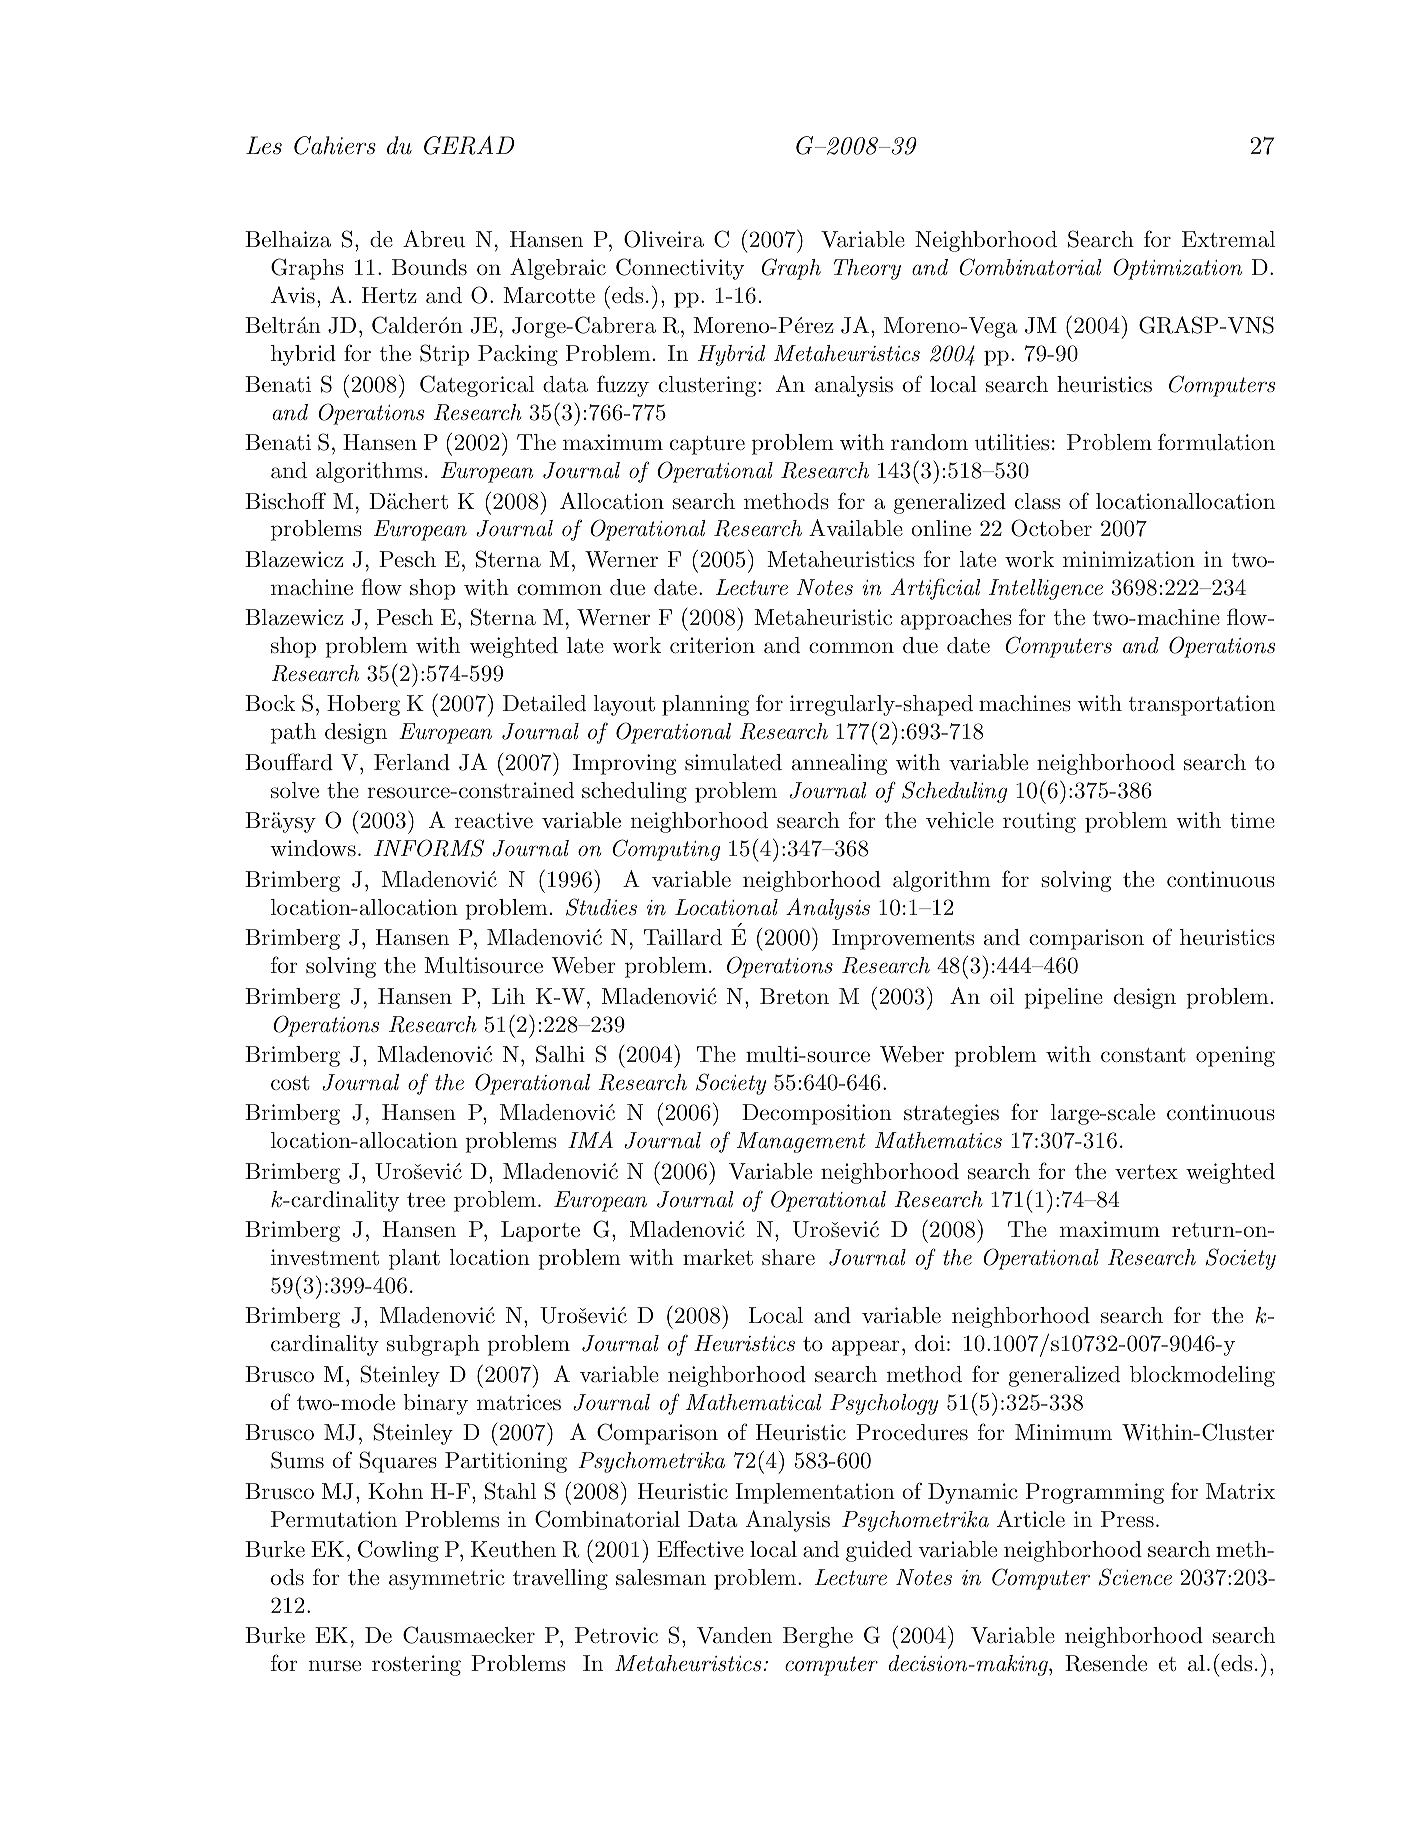 This screenshot has width=1427, height=1847. Describe the element at coordinates (335, 1665) in the screenshot. I see `nurse` at that location.
